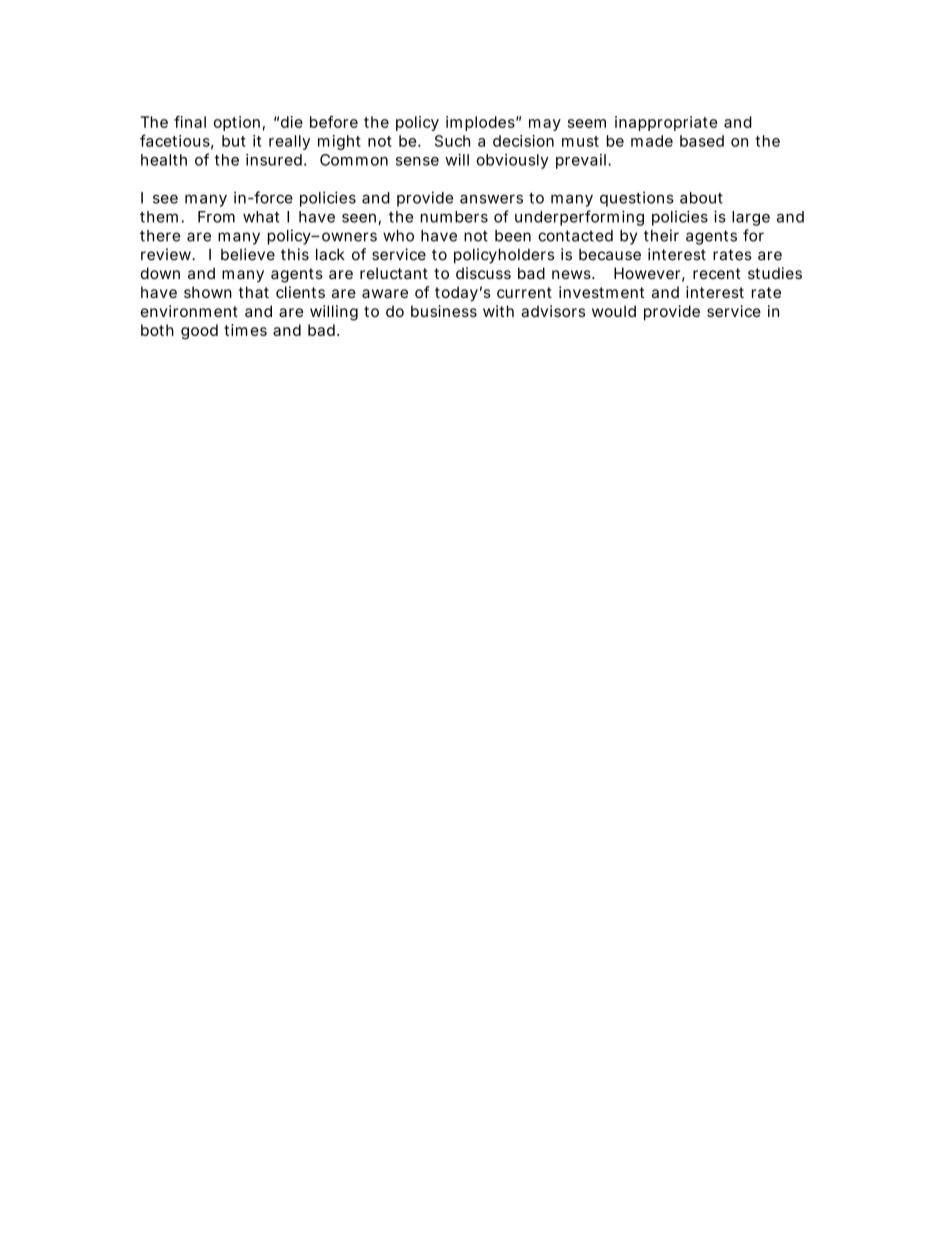 The width and height of the screenshot is (952, 1233). Describe the element at coordinates (701, 198) in the screenshot. I see `about` at that location.
